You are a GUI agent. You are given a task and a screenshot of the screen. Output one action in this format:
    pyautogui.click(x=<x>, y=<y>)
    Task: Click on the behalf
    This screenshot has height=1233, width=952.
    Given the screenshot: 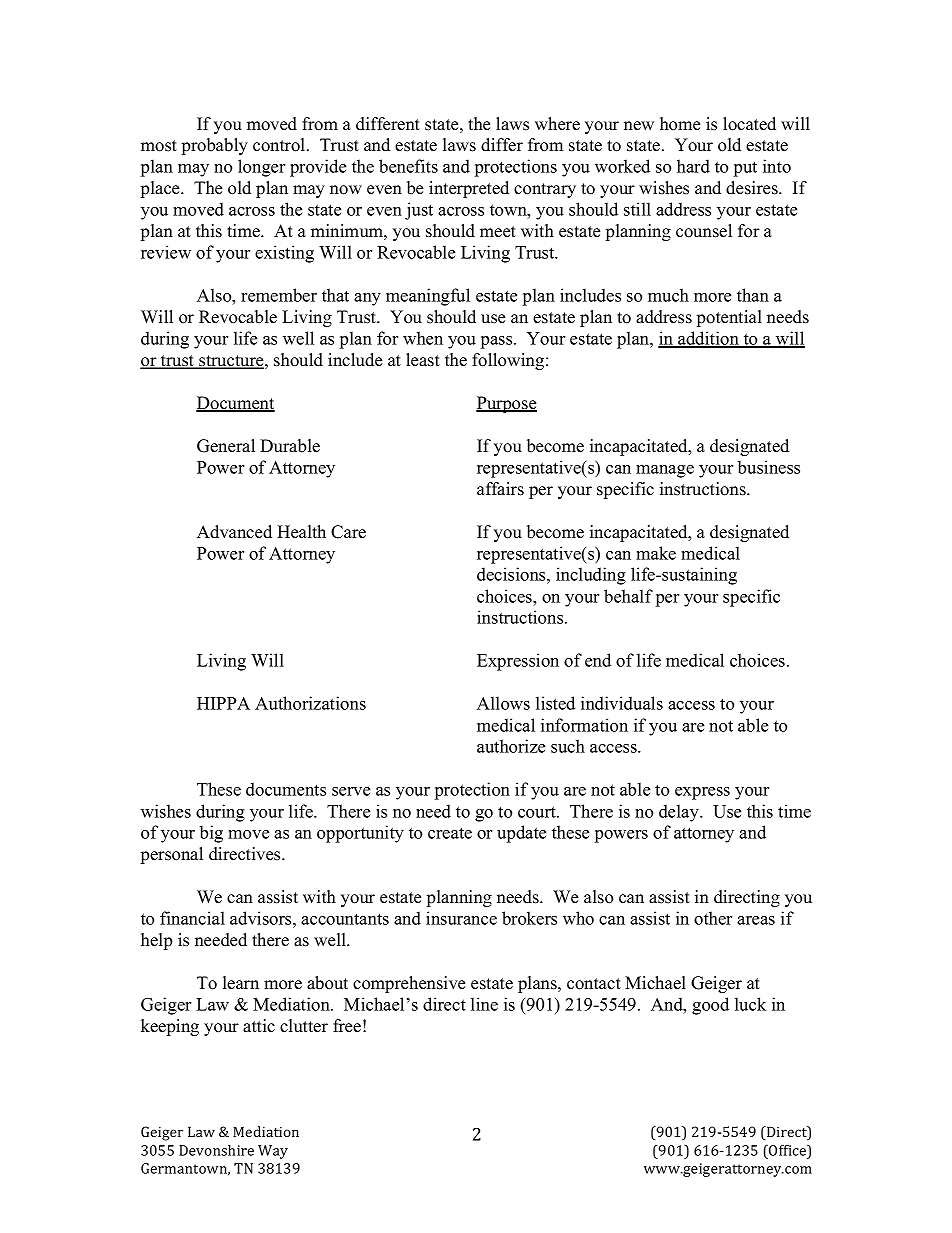 What is the action you would take?
    pyautogui.click(x=628, y=596)
